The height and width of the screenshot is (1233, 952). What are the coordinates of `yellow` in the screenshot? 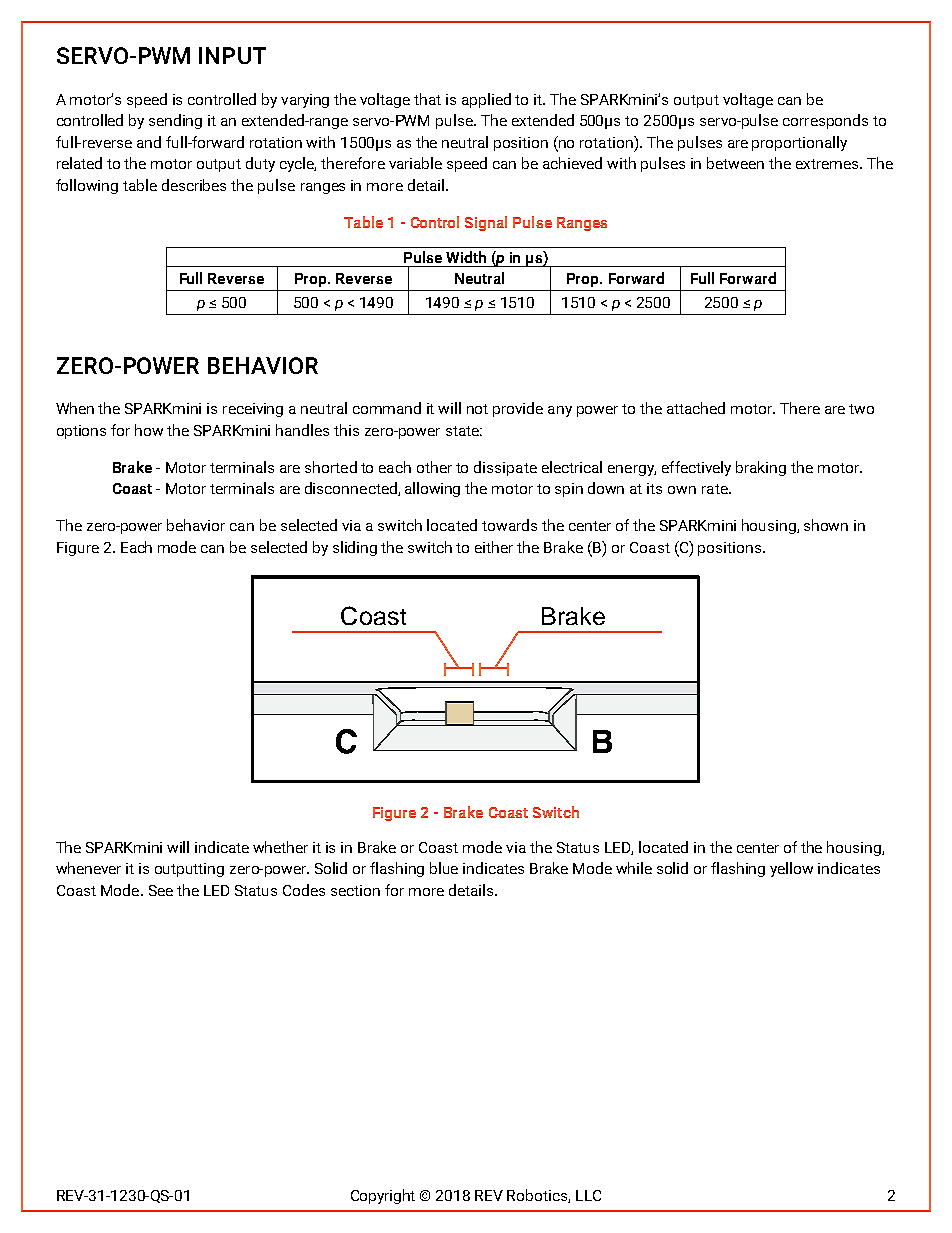 It's located at (791, 869).
